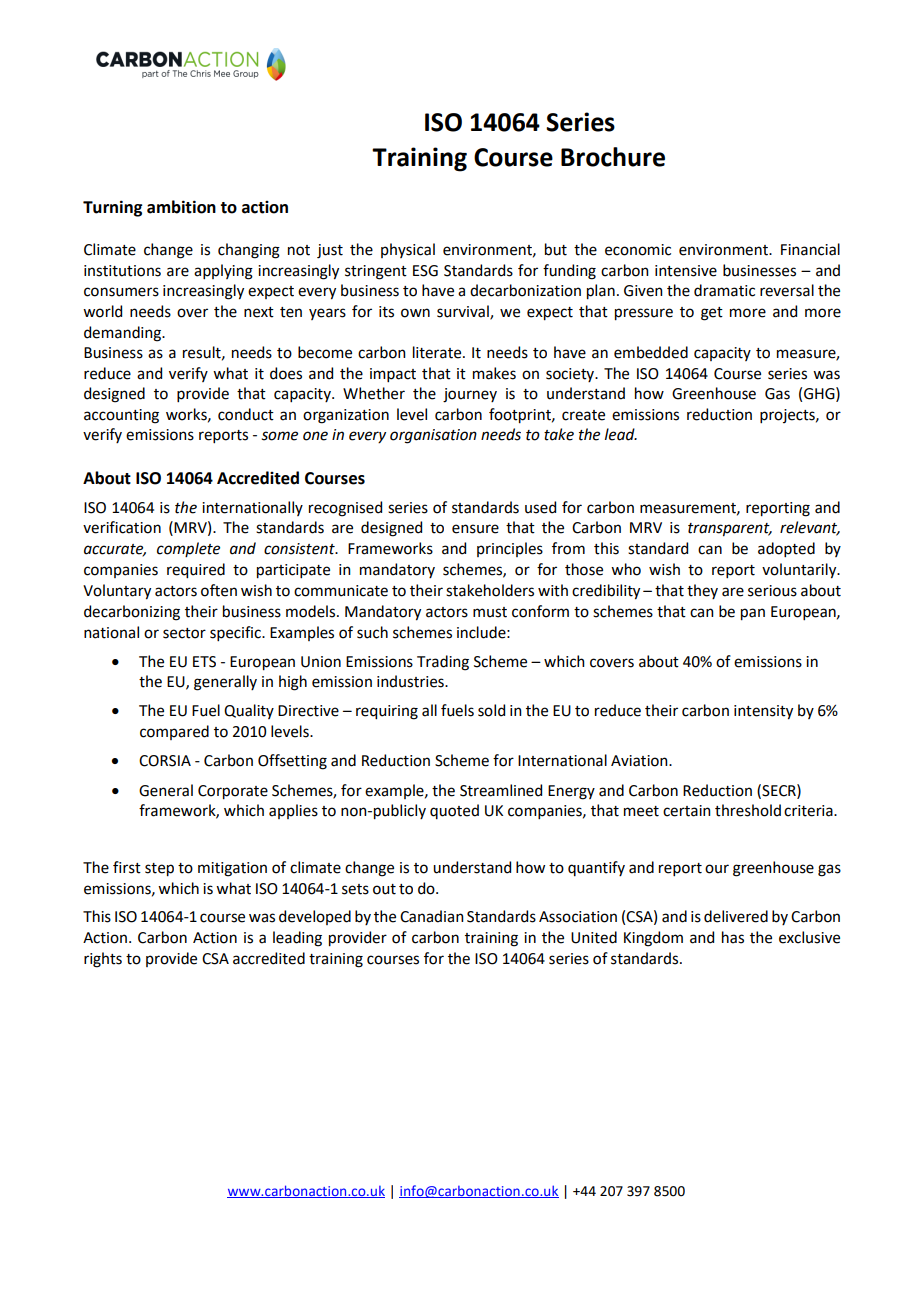 The image size is (924, 1307). Describe the element at coordinates (174, 732) in the document. I see `compared` at that location.
